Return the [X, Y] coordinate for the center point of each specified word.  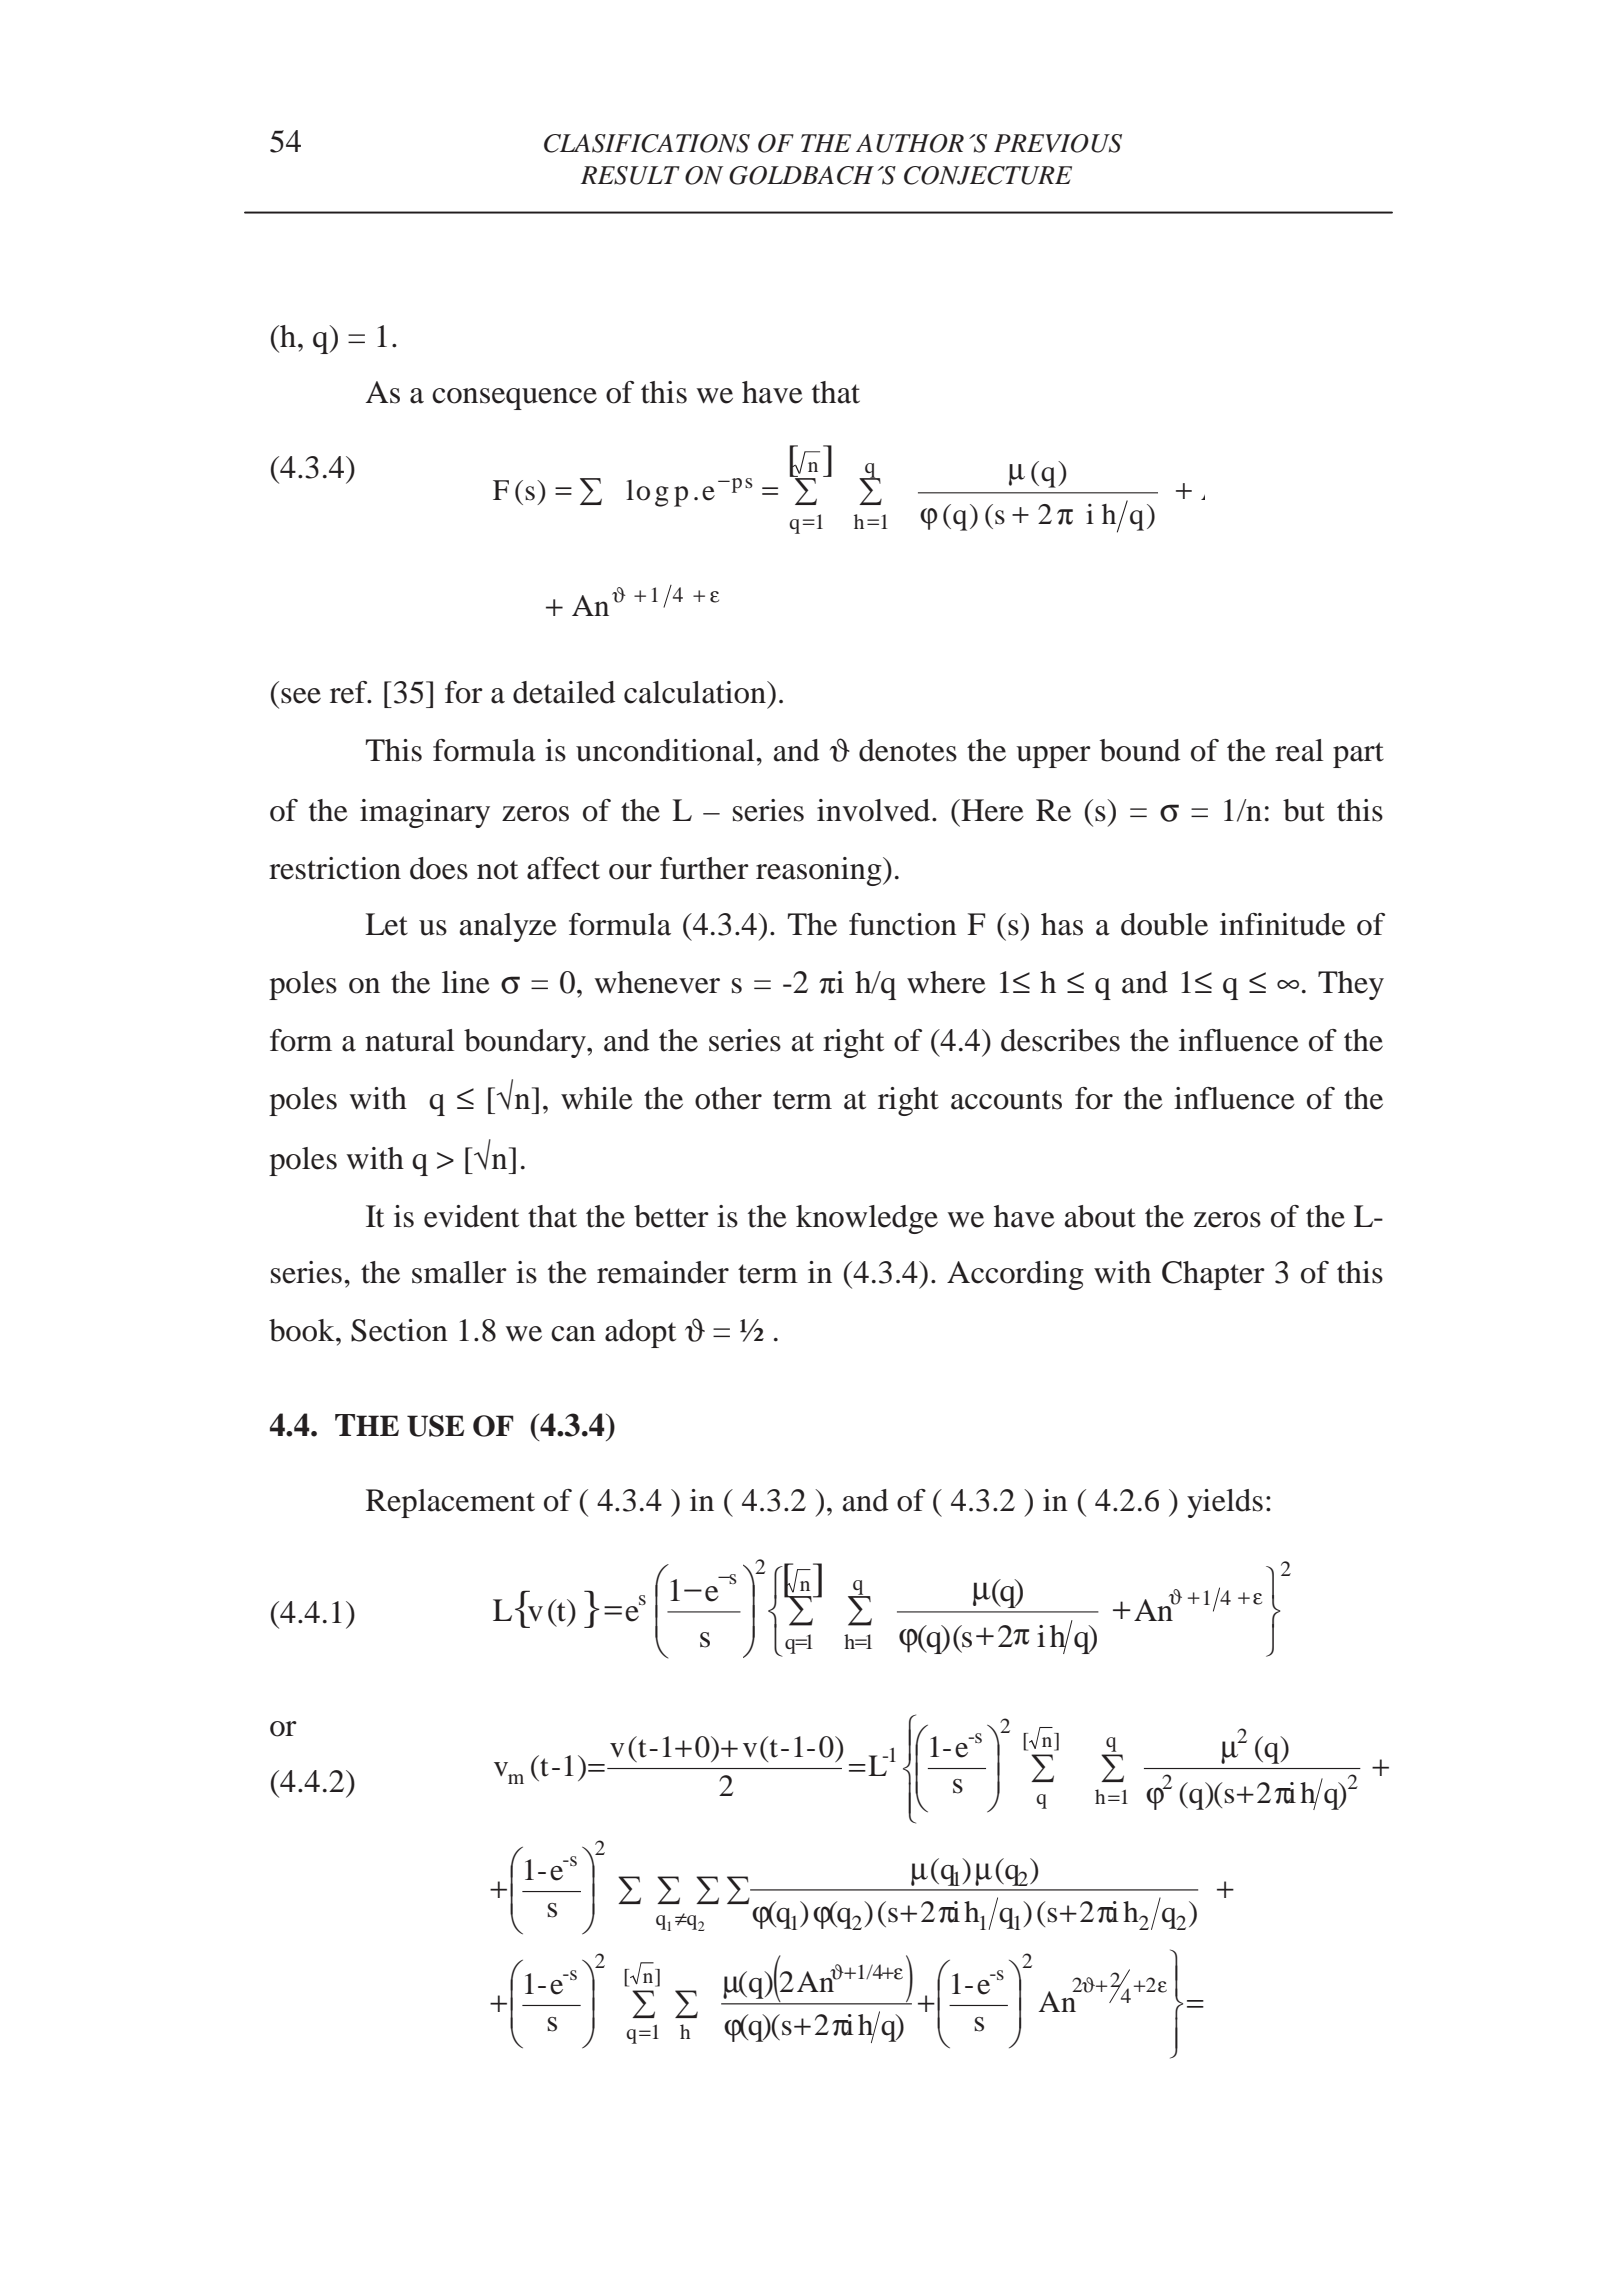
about [1100, 1216]
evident [471, 1216]
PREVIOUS [1058, 143]
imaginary [425, 813]
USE [435, 1426]
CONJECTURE [988, 175]
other [728, 1098]
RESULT [630, 175]
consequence [514, 399]
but [1304, 810]
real [1299, 750]
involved [875, 810]
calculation [696, 692]
